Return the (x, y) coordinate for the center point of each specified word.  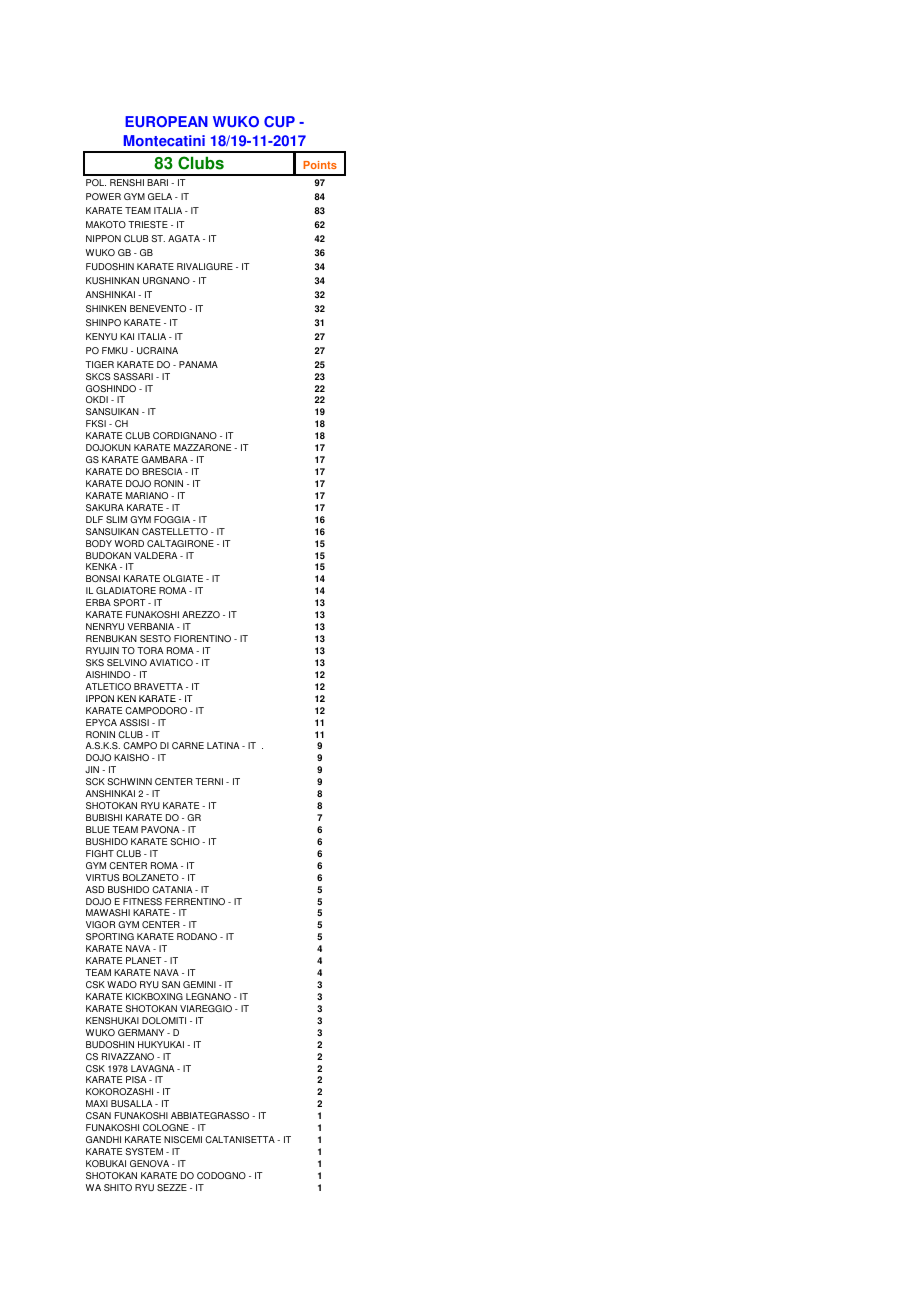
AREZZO (201, 614)
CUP (279, 122)
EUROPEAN (166, 121)
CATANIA (172, 889)
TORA (150, 650)
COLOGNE (166, 1127)
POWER (103, 196)
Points (320, 165)
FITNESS (142, 901)
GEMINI (199, 984)
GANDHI (103, 1139)
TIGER (99, 364)
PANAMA (198, 364)
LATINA (223, 745)
